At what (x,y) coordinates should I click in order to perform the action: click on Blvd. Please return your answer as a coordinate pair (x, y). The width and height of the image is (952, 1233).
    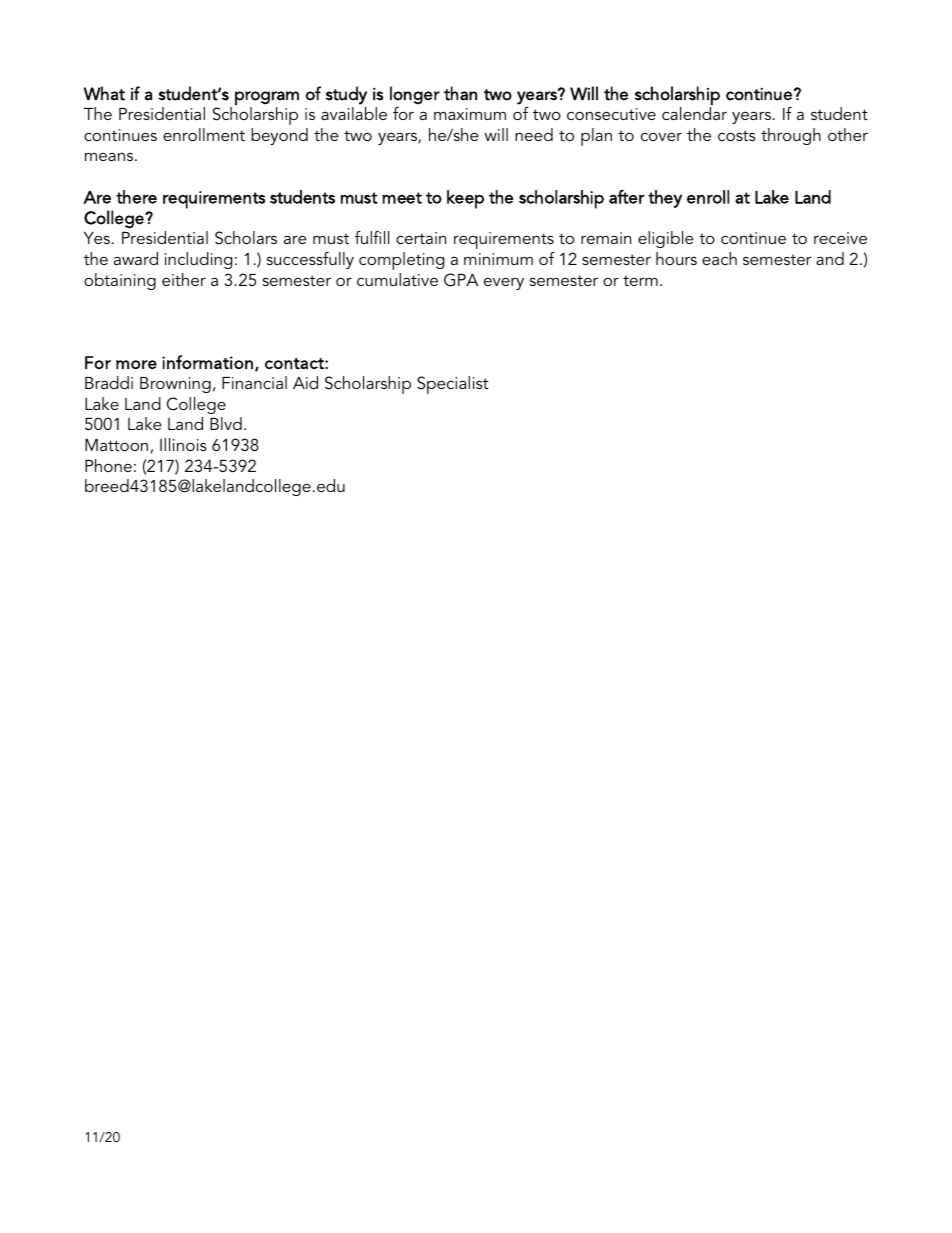
    Looking at the image, I should click on (226, 423).
